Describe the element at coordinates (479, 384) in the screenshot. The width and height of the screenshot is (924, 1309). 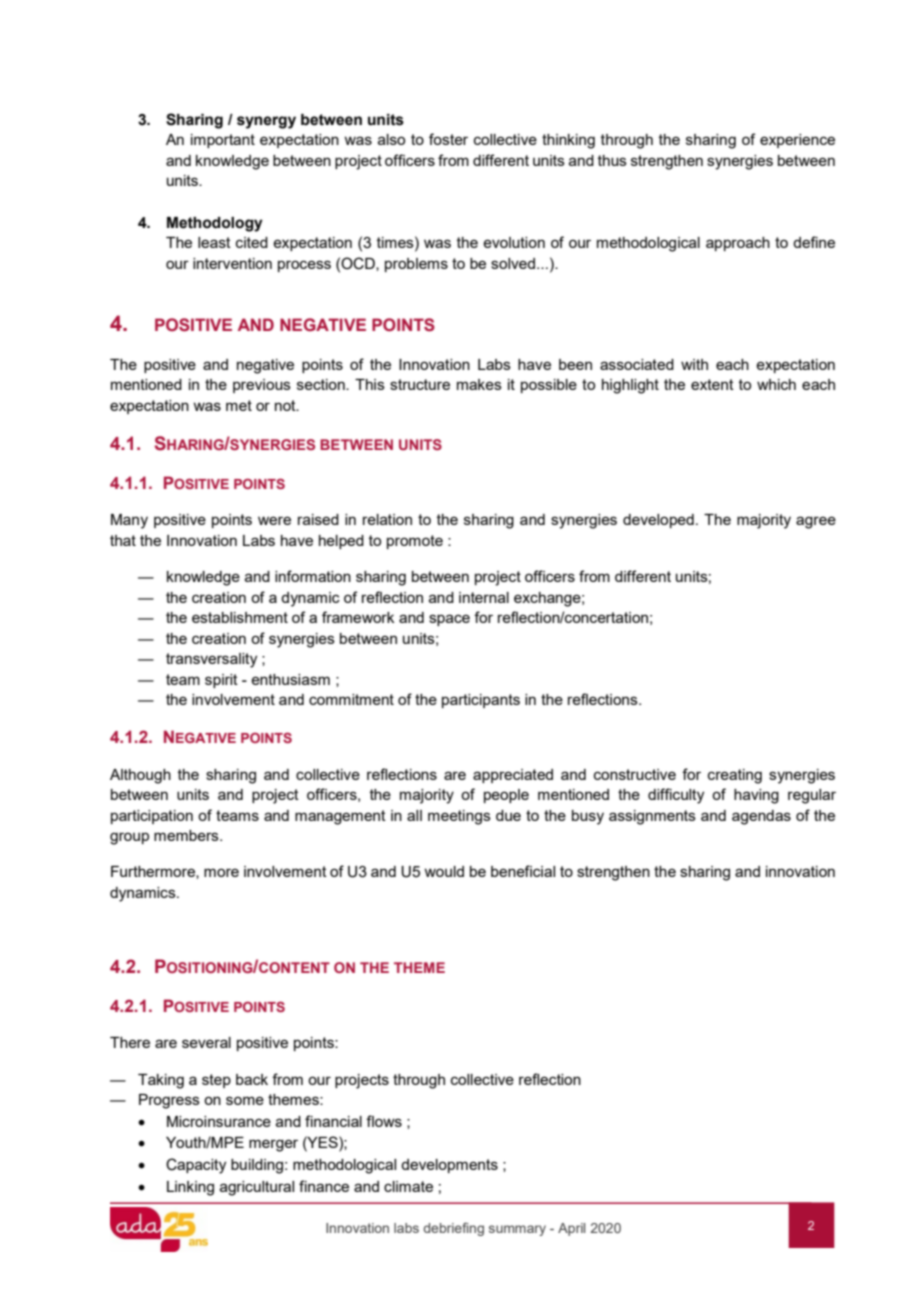
I see `makes` at that location.
